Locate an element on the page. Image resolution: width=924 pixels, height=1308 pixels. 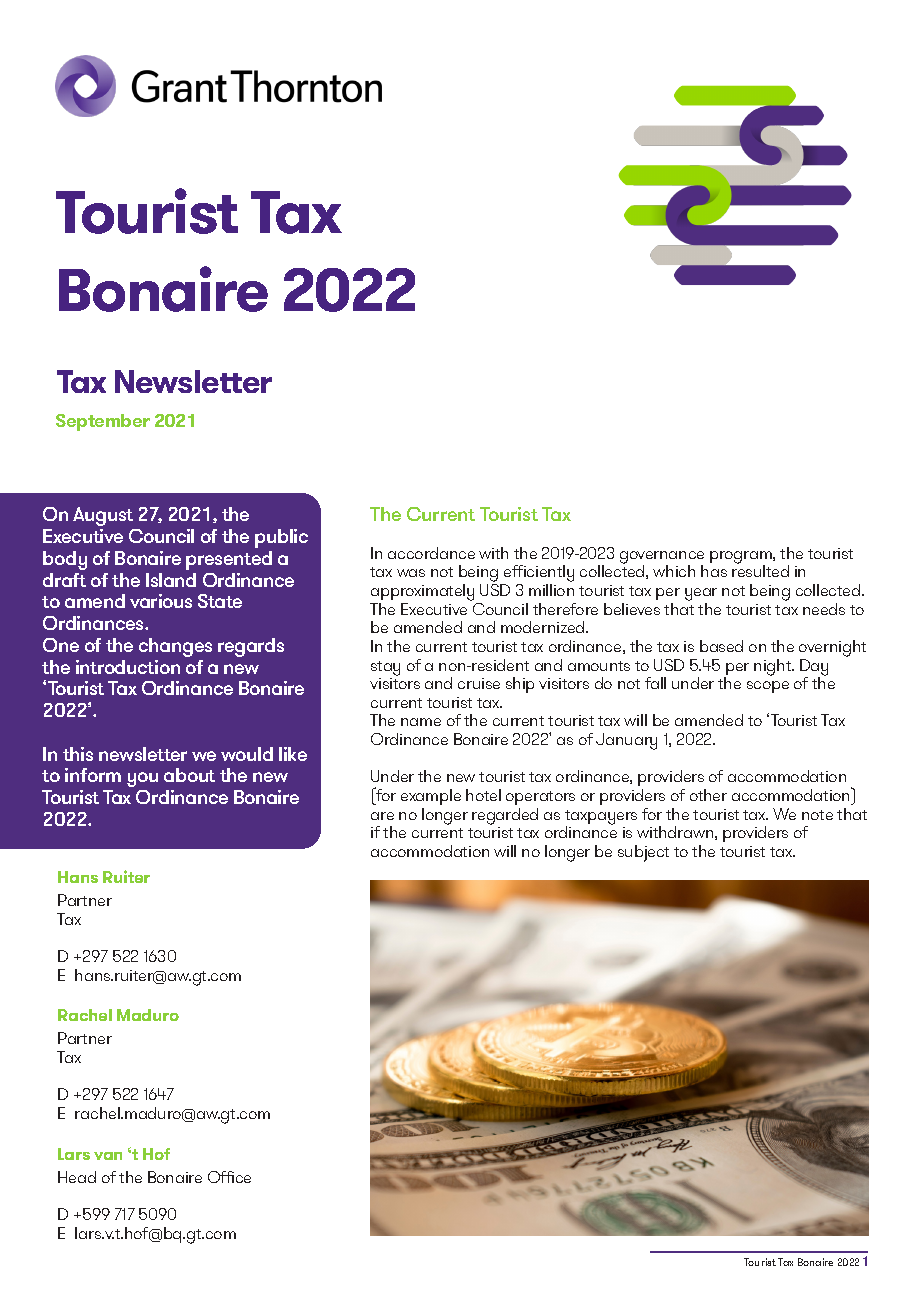
subject is located at coordinates (643, 853).
